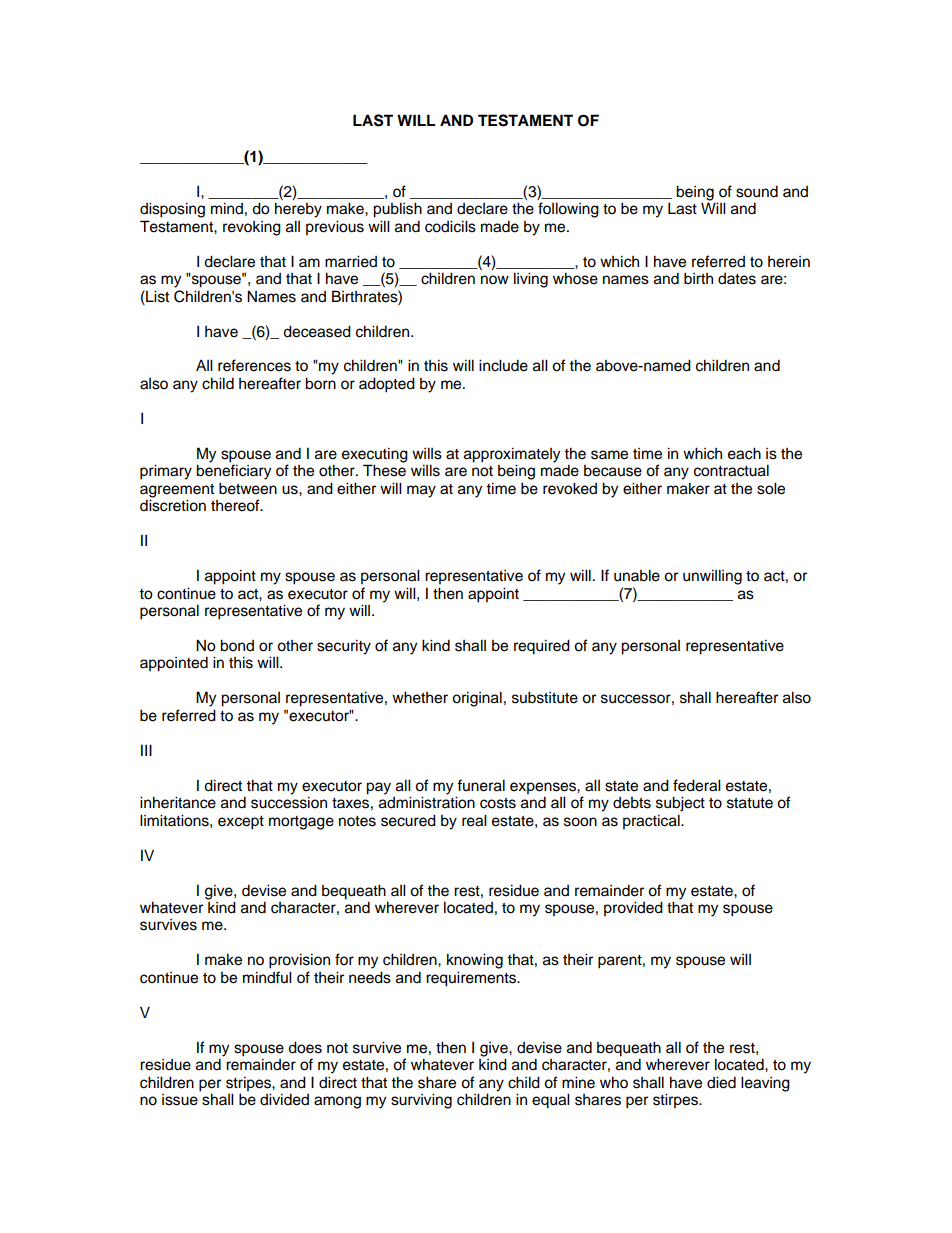 The image size is (952, 1233). I want to click on revoking, so click(252, 228).
